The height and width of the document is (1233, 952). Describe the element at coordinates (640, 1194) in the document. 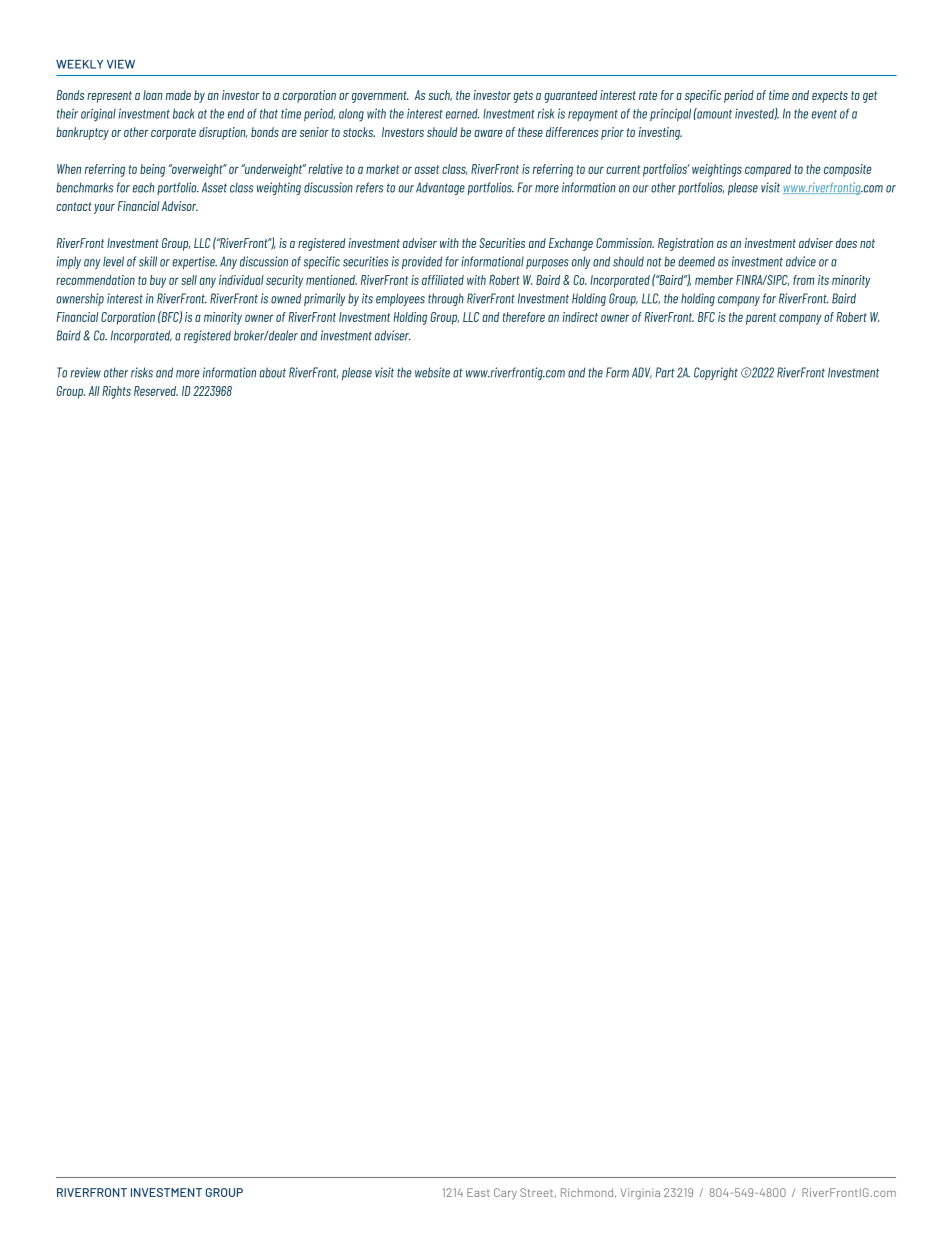

I see `Virginia` at that location.
